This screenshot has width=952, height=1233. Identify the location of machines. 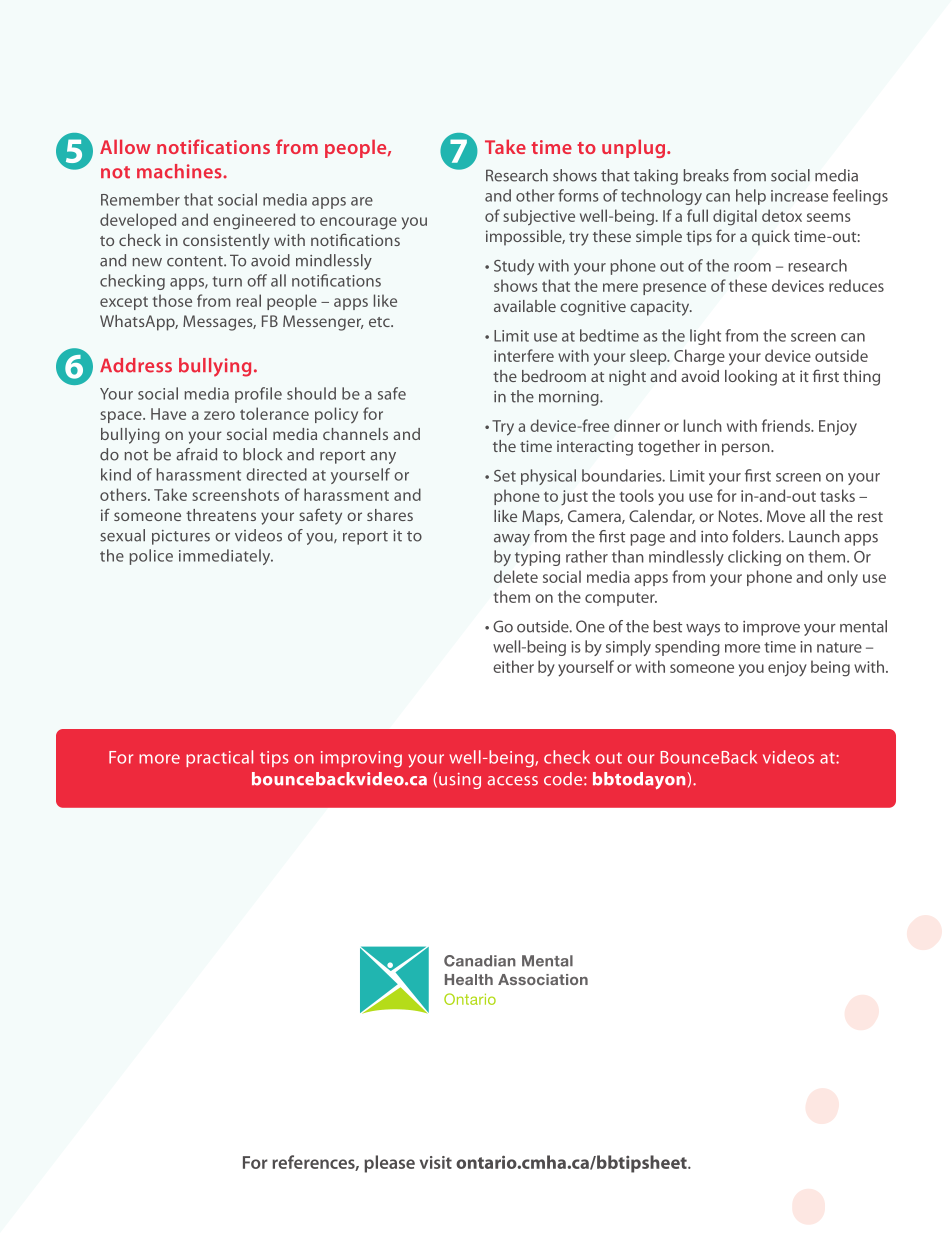
(180, 171).
